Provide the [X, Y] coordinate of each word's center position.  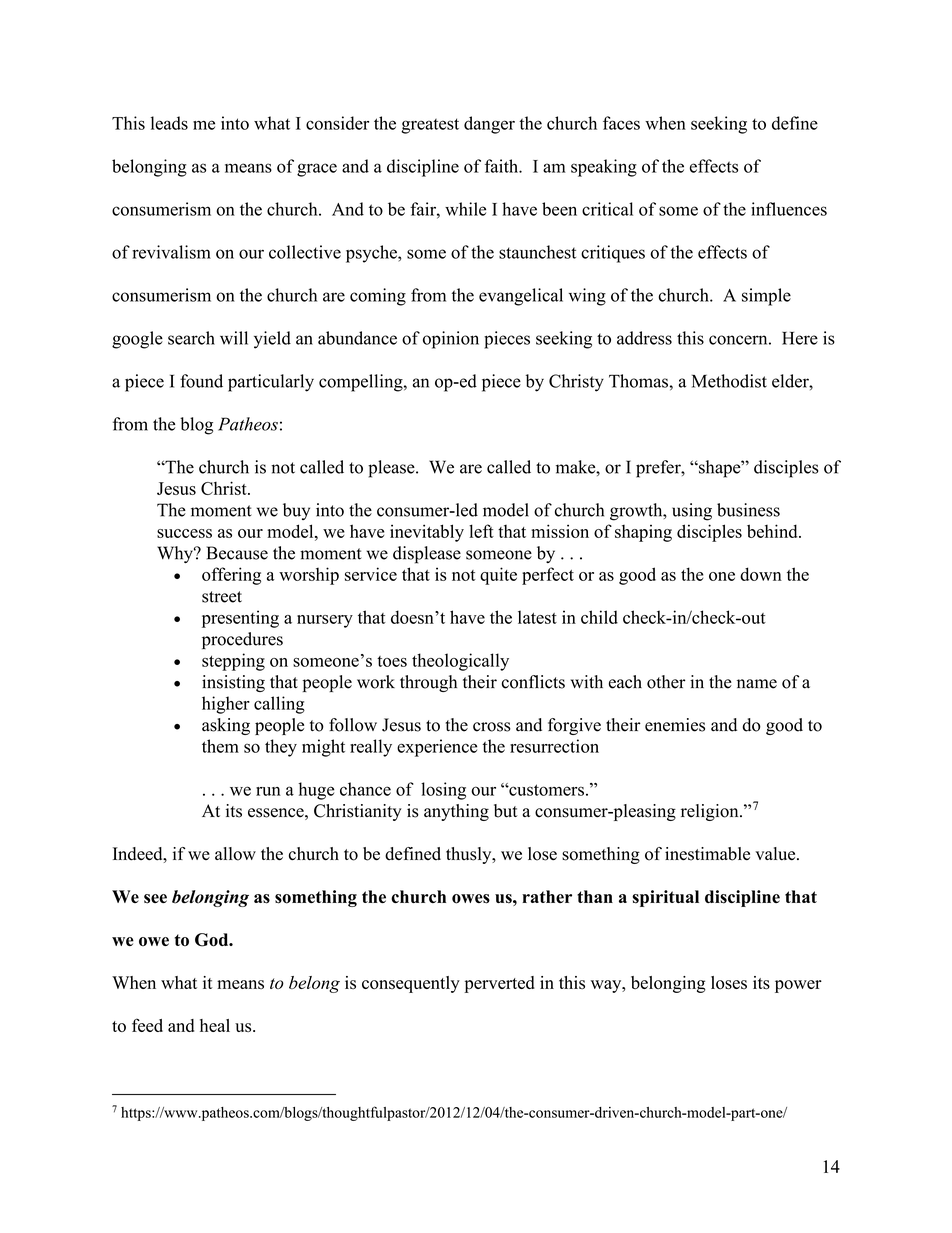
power [798, 986]
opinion [451, 340]
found [201, 381]
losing [443, 791]
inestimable [707, 854]
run [268, 791]
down [761, 574]
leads [169, 123]
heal [215, 1025]
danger [489, 125]
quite [498, 576]
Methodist [729, 381]
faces [621, 123]
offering [231, 576]
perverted [499, 984]
